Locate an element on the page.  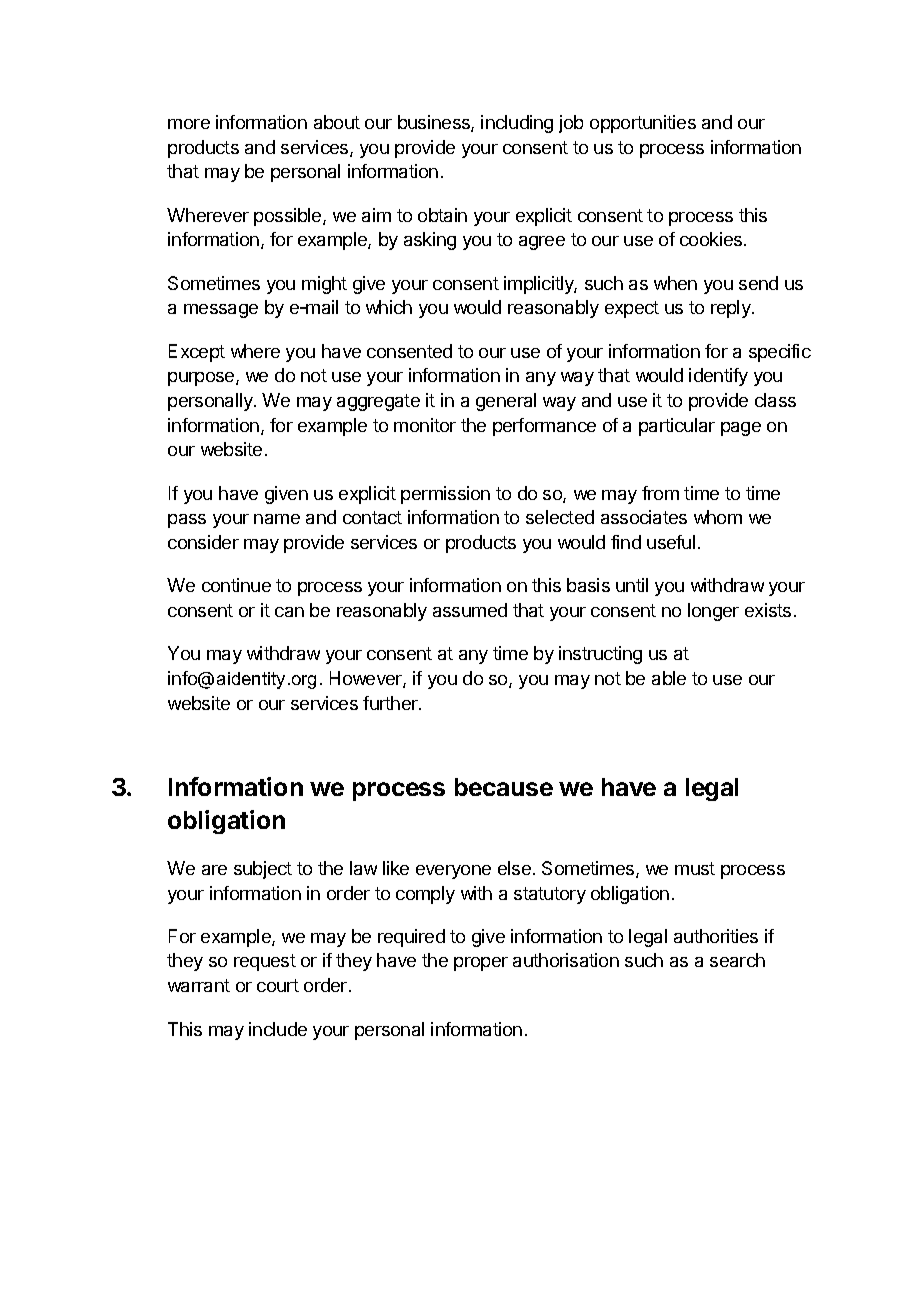
continue is located at coordinates (236, 585).
